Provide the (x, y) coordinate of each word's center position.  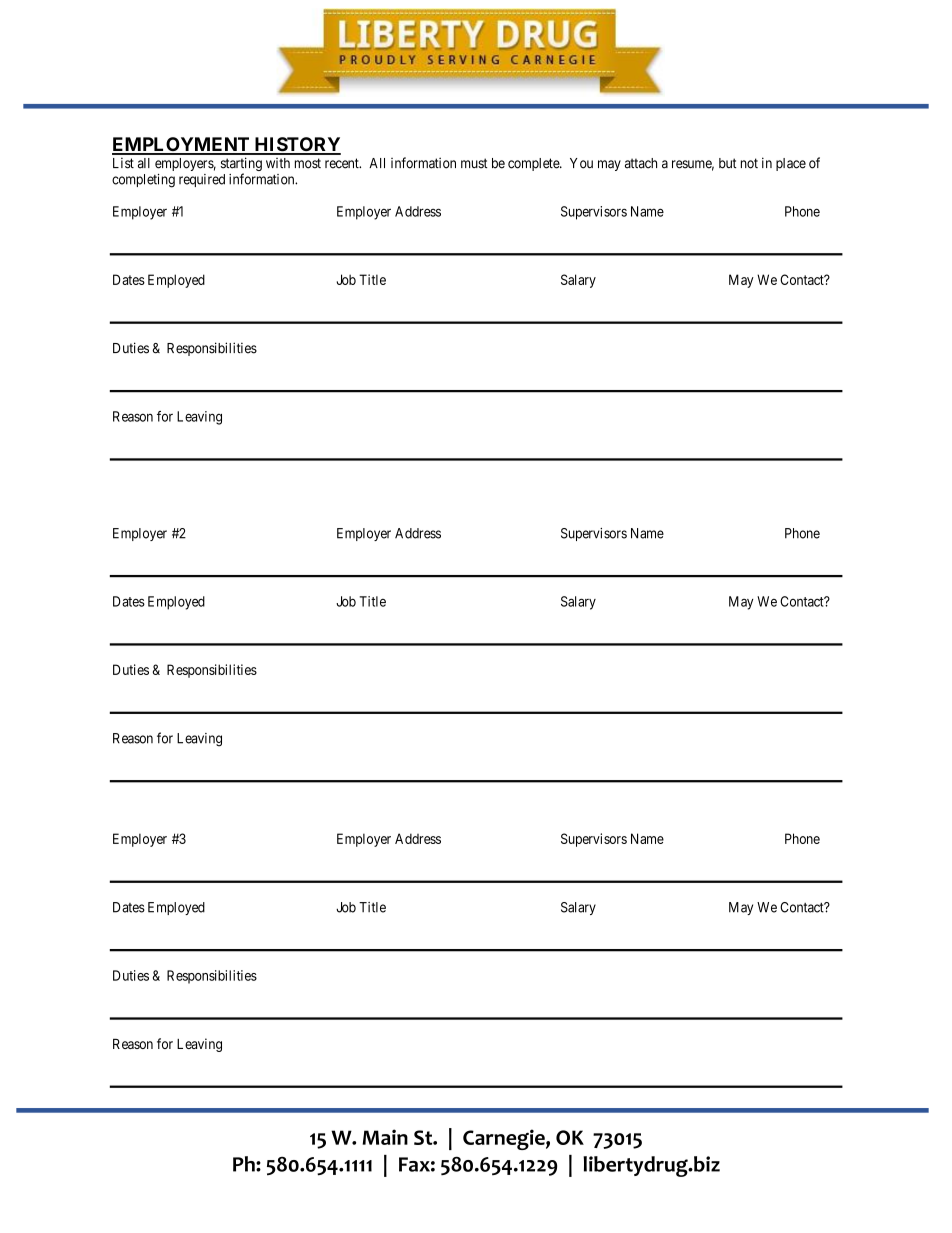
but (727, 163)
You (581, 163)
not (749, 163)
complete (534, 164)
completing (143, 181)
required (202, 180)
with (278, 163)
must (474, 163)
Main (385, 1137)
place (791, 164)
